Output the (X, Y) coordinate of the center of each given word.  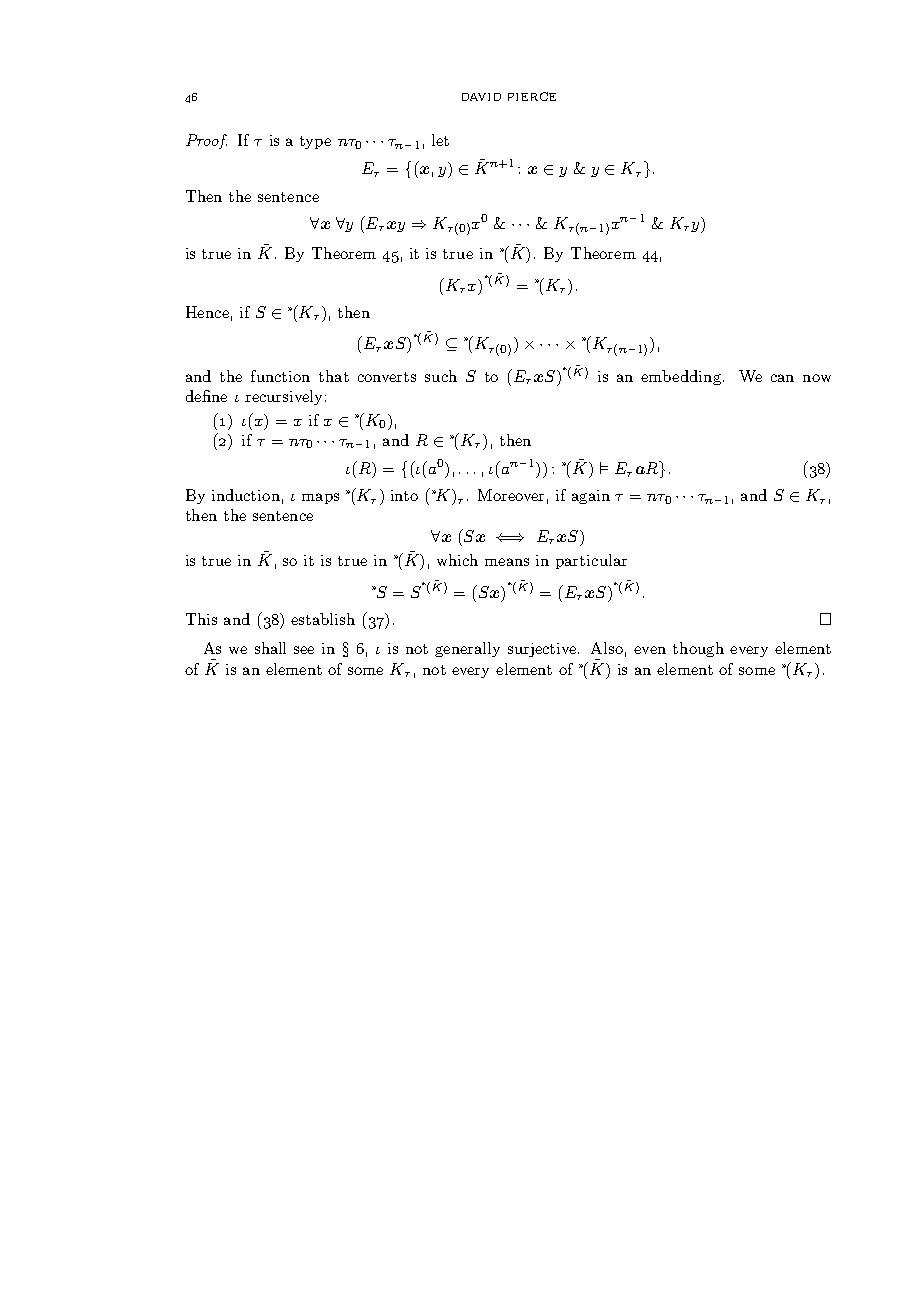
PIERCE (532, 96)
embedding (681, 377)
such (441, 376)
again (591, 497)
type (315, 142)
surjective (543, 650)
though (698, 649)
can (782, 378)
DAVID (481, 97)
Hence (207, 312)
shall (270, 648)
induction (246, 495)
